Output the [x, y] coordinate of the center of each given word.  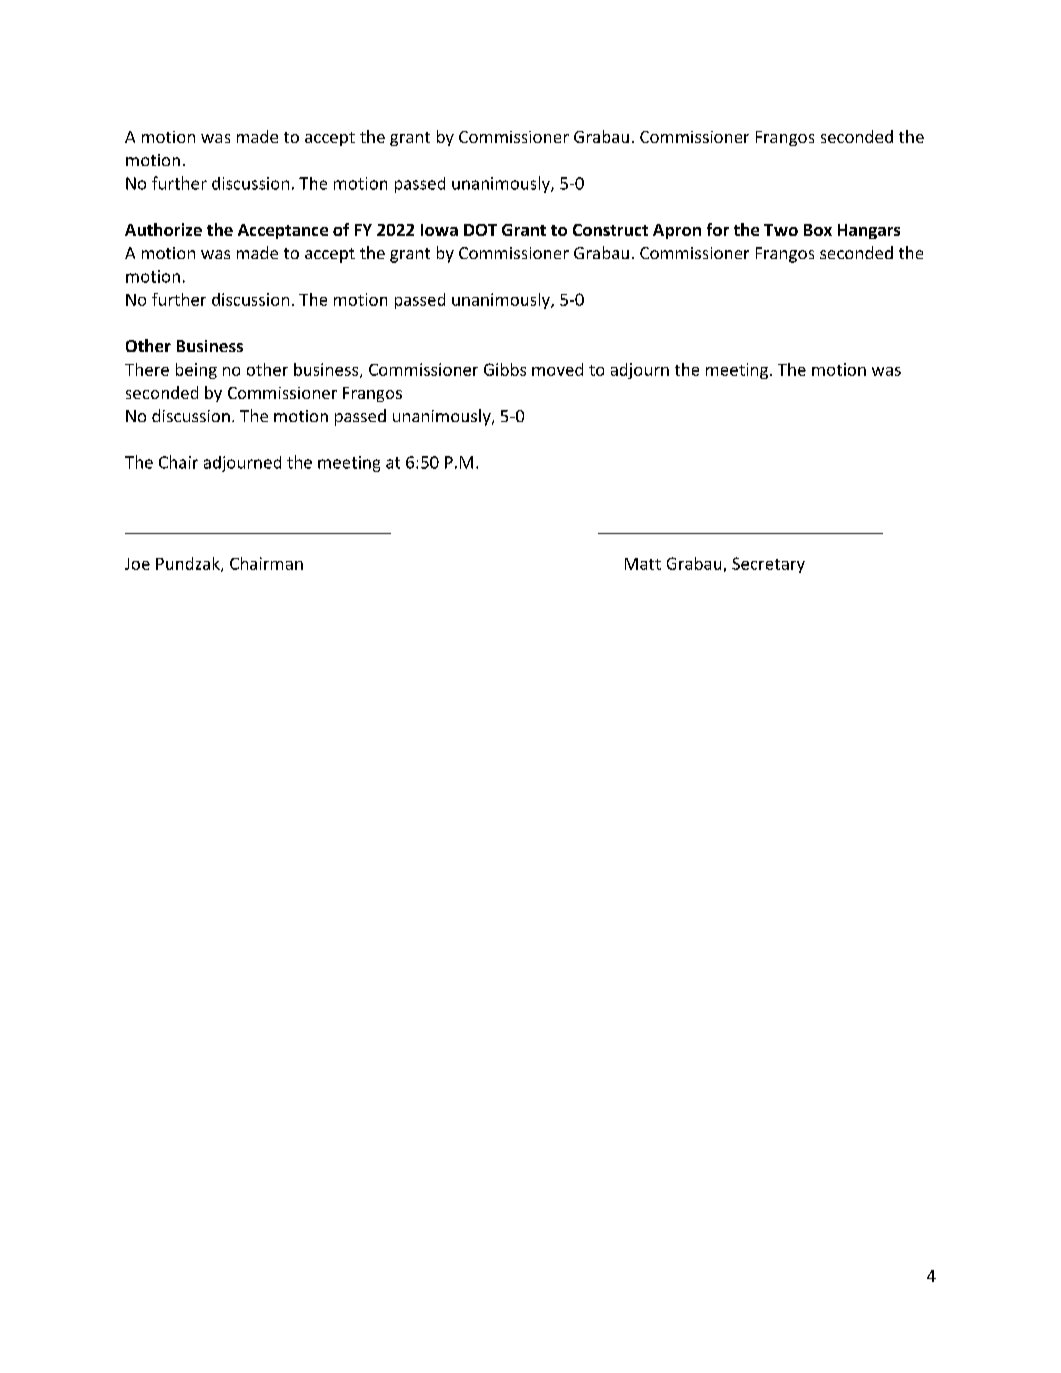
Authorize [163, 229]
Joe [137, 564]
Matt [643, 564]
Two [781, 230]
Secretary [768, 565]
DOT [480, 230]
